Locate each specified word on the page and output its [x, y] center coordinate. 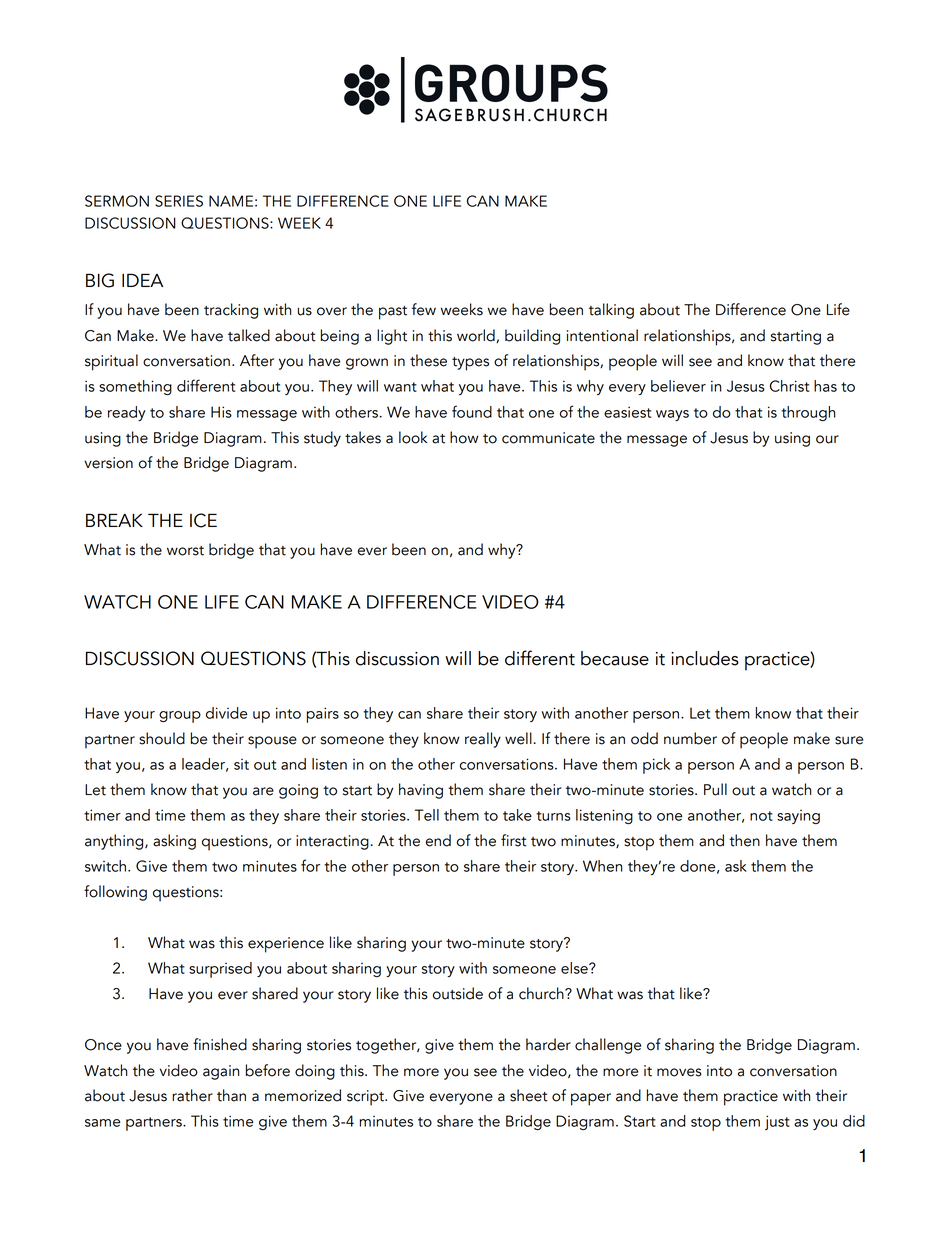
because [615, 658]
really [483, 740]
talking [611, 311]
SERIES [179, 201]
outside [458, 993]
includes [705, 658]
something [135, 387]
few [424, 309]
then [744, 840]
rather [192, 1095]
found [472, 411]
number [690, 738]
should [162, 738]
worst [185, 551]
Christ [789, 386]
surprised [220, 970]
